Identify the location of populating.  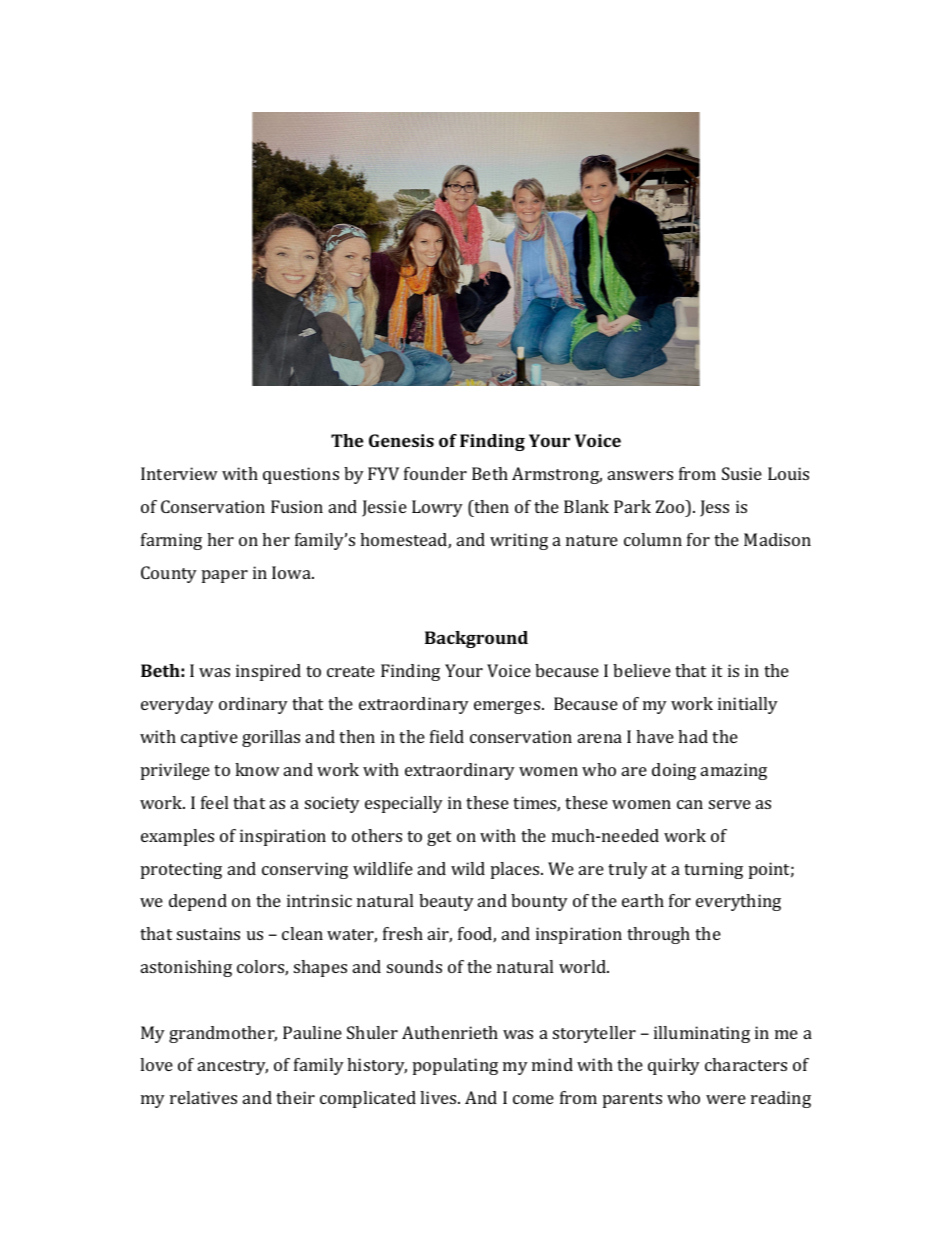
(455, 1066).
